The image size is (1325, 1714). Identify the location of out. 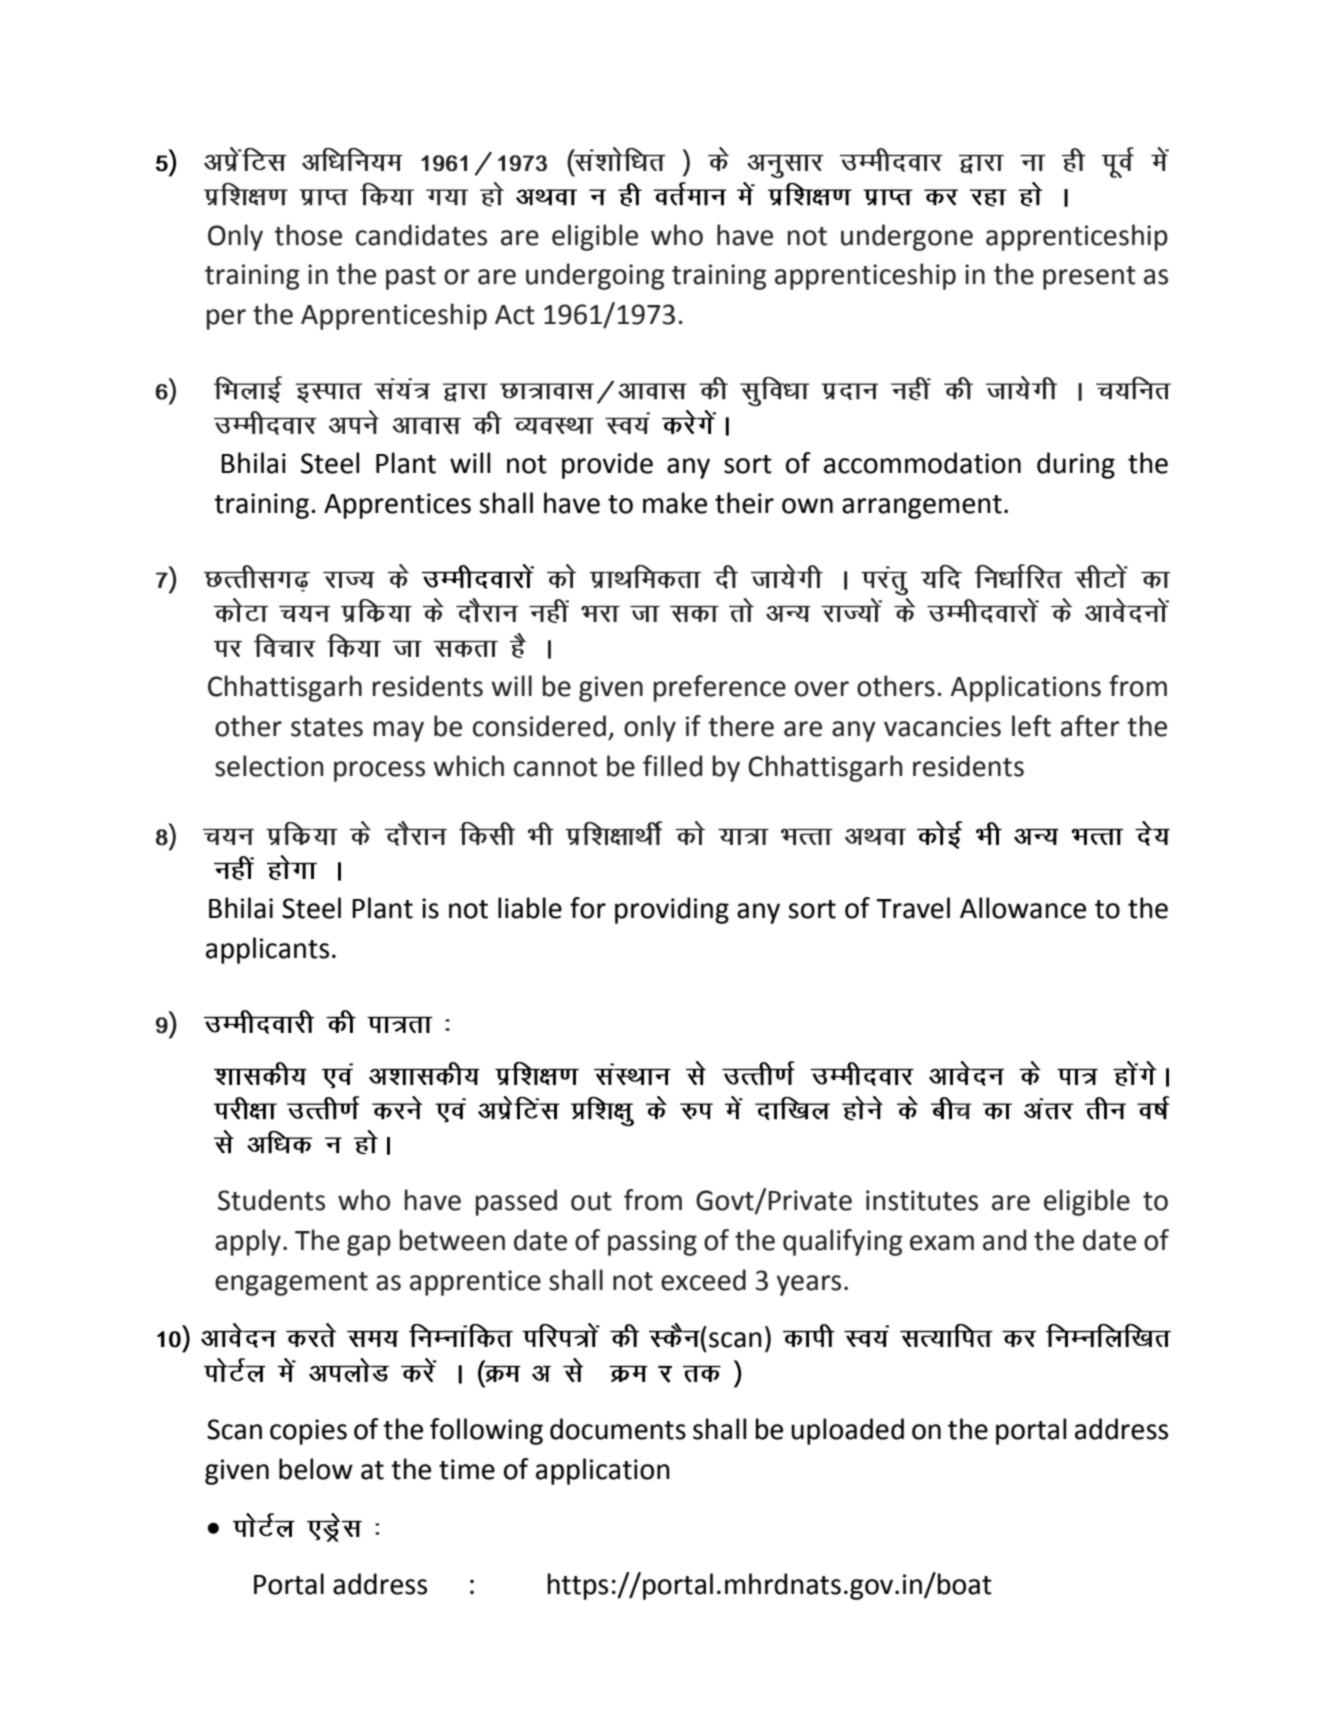
(591, 1201).
